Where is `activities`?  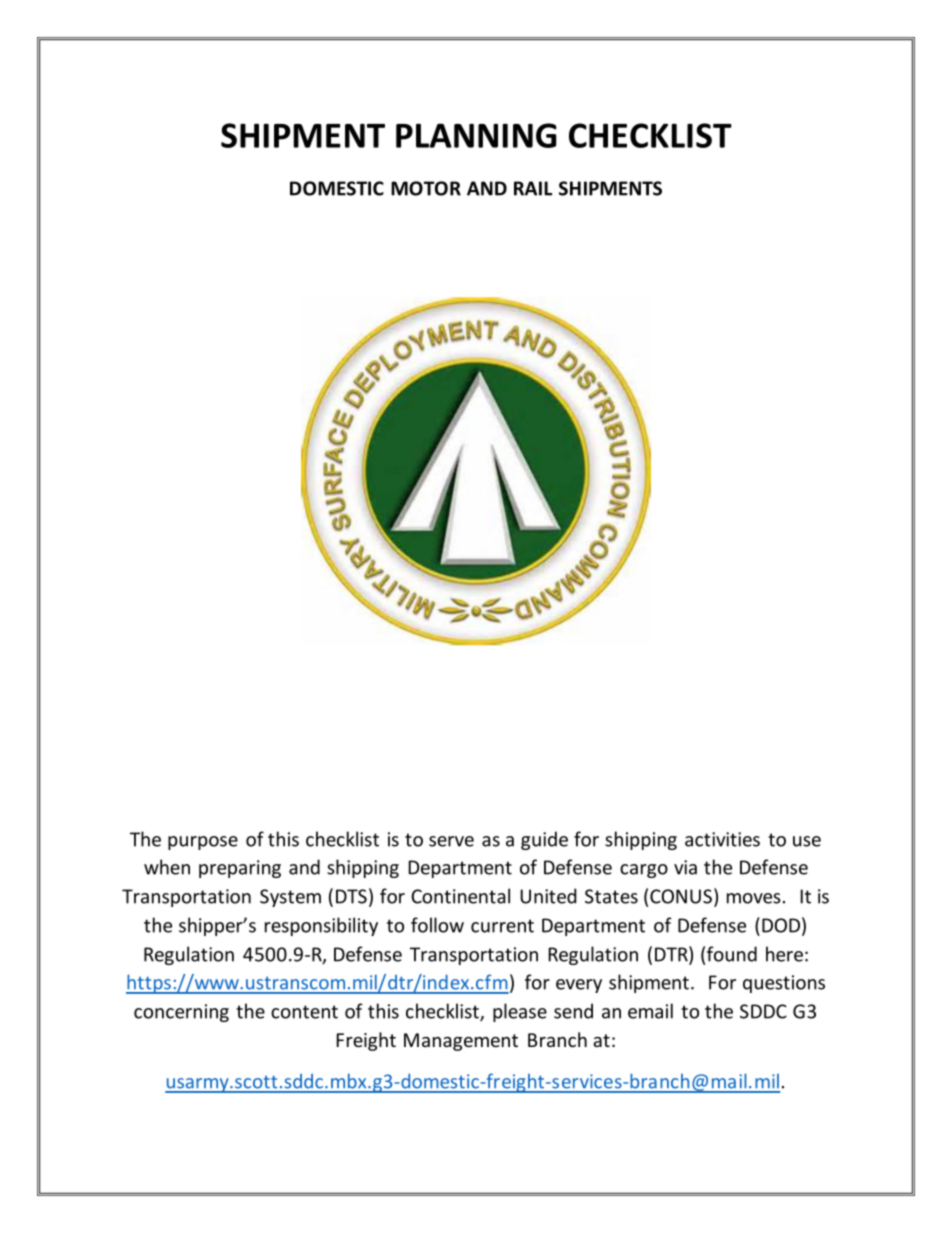
activities is located at coordinates (722, 839).
